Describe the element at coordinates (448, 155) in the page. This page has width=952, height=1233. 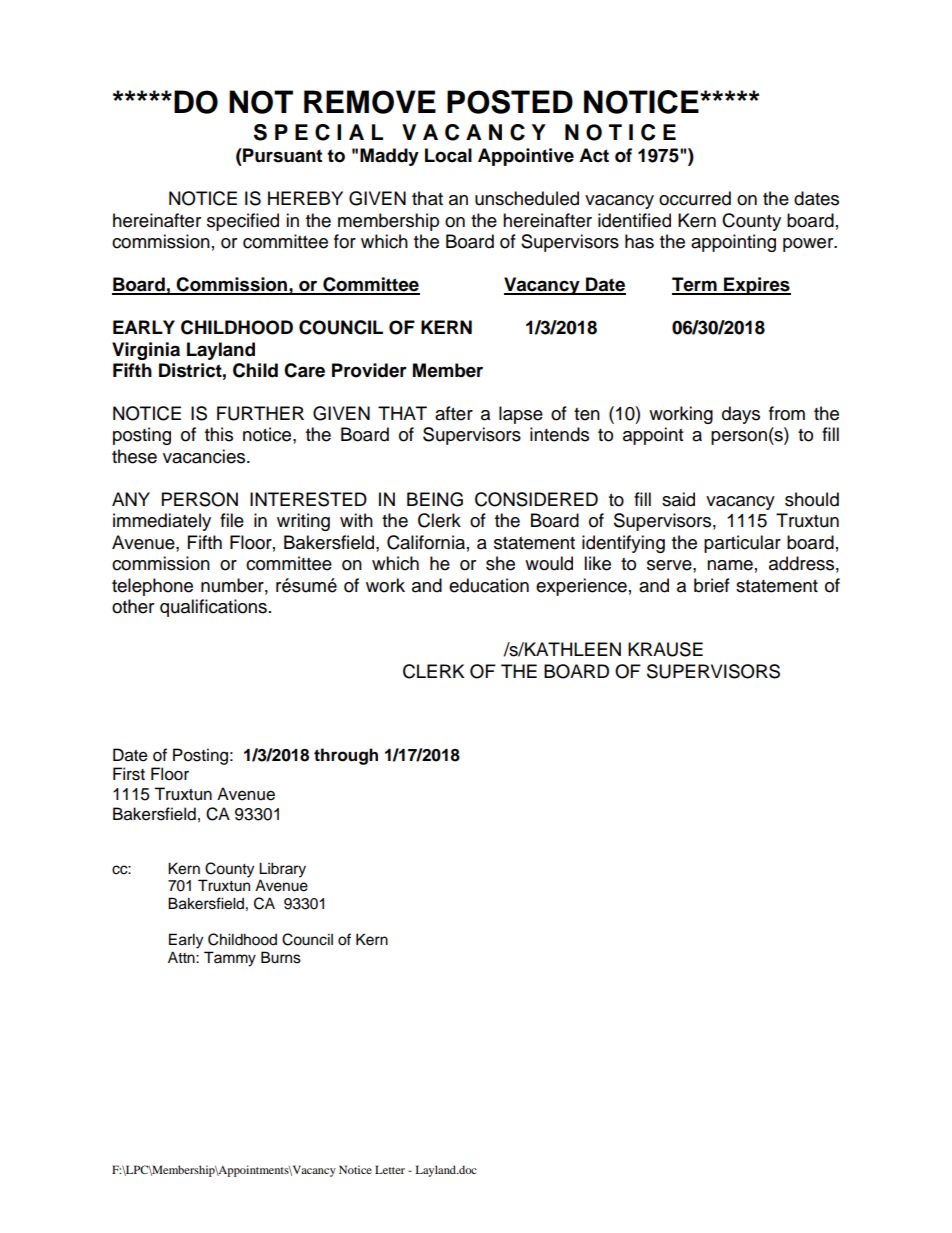
I see `Local` at that location.
